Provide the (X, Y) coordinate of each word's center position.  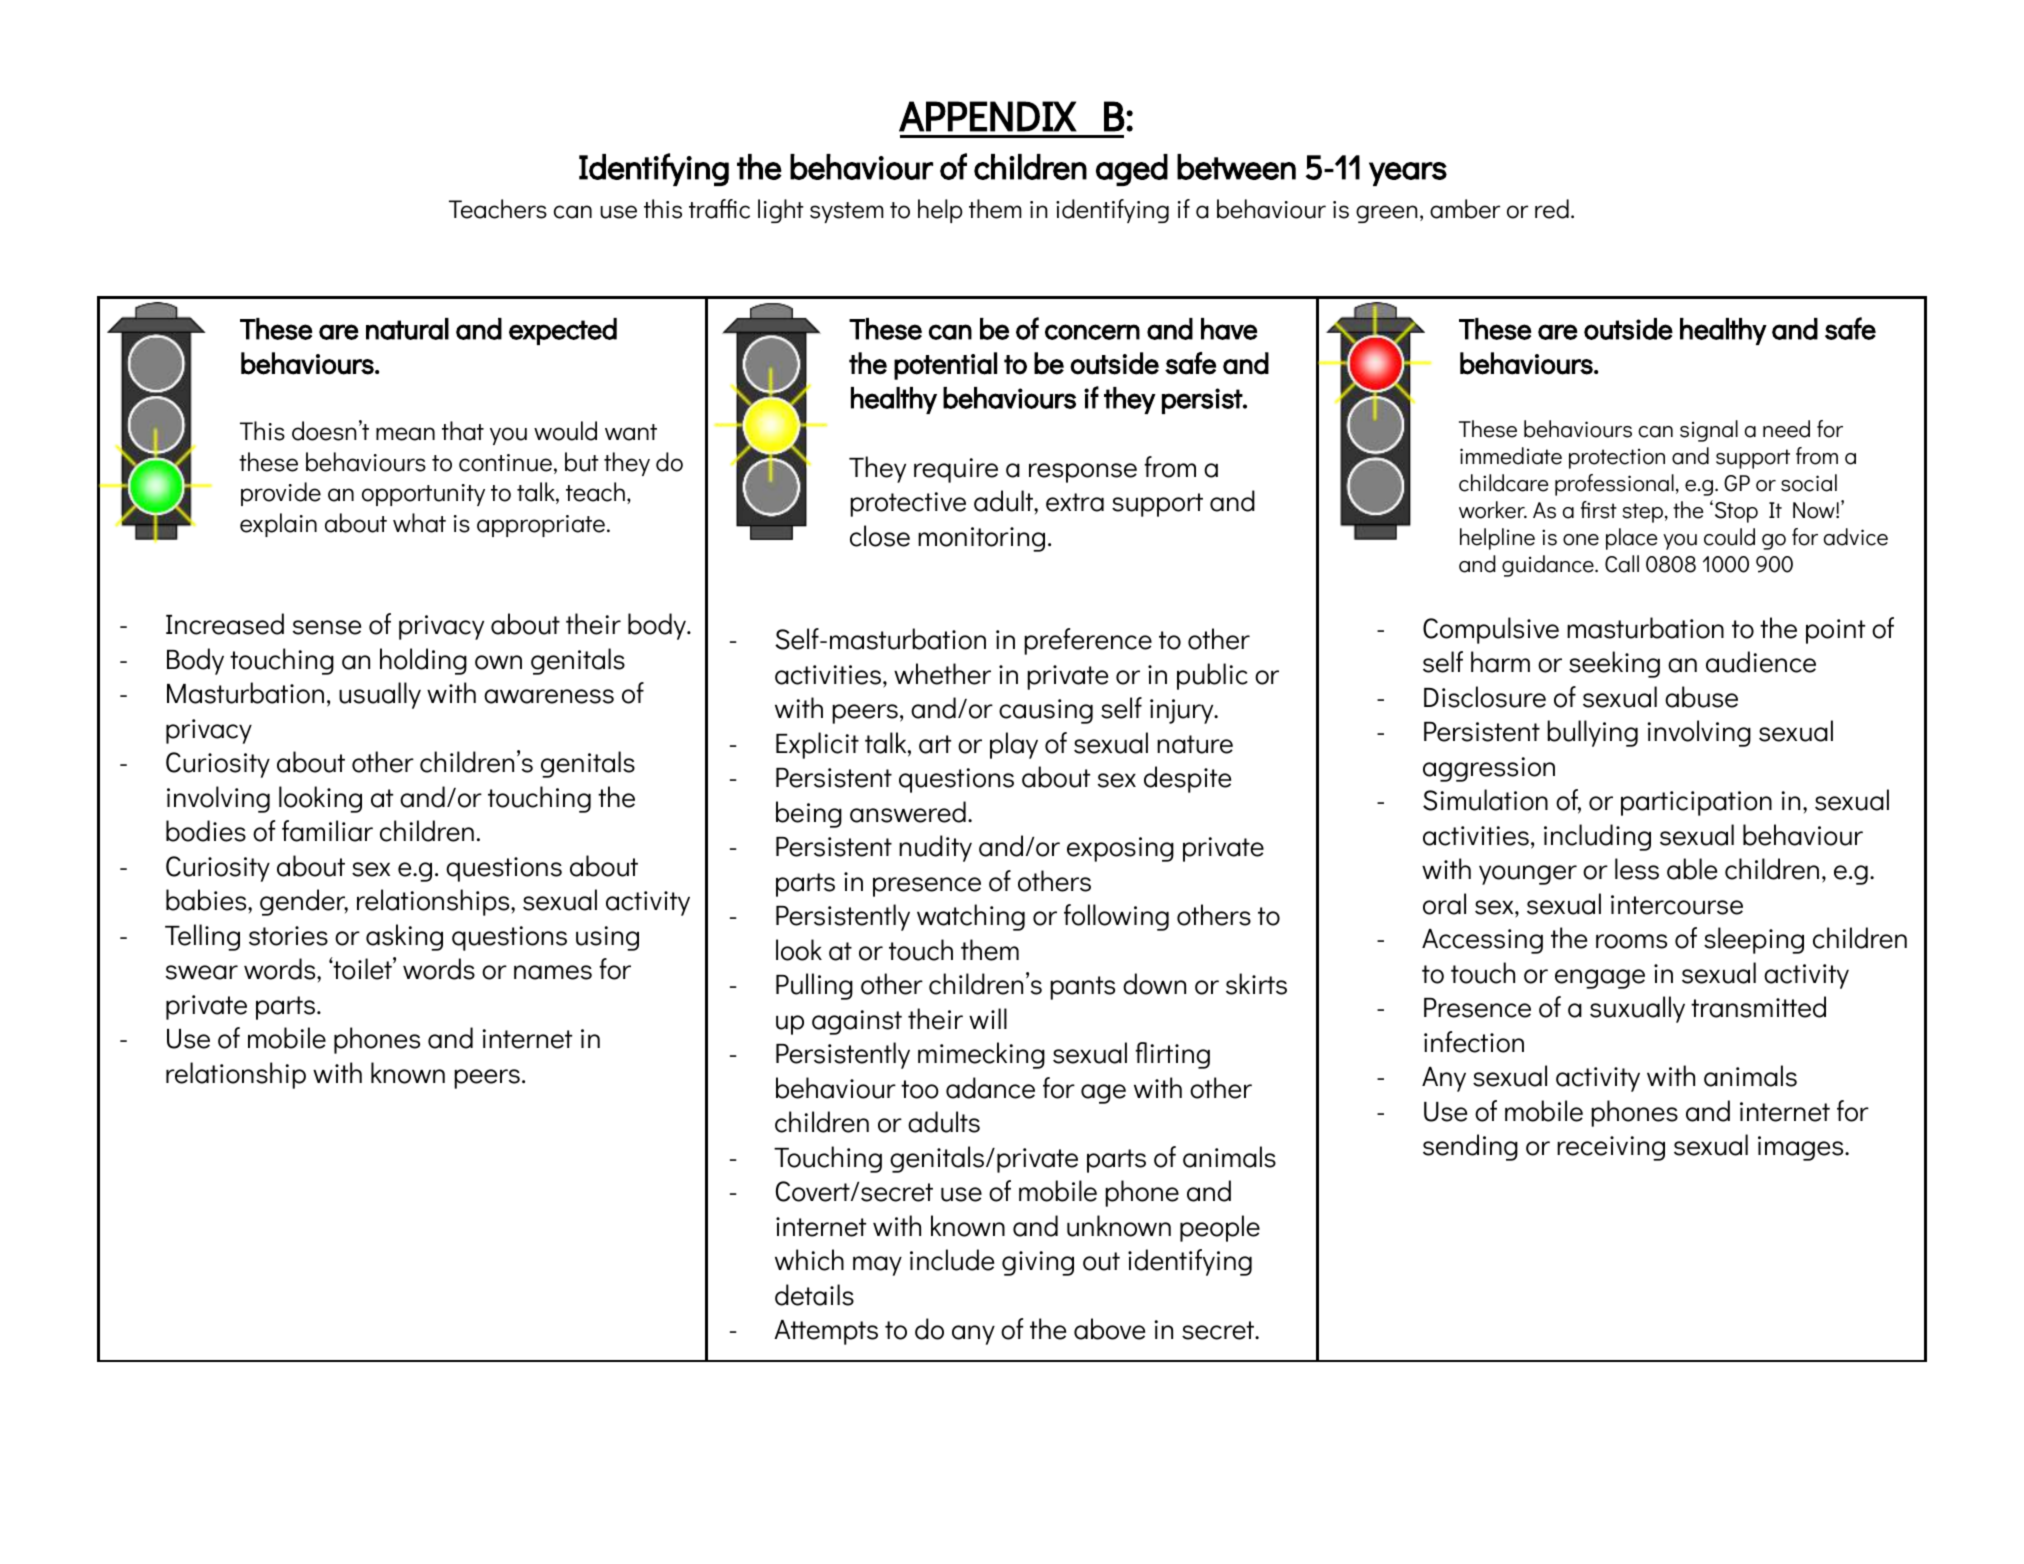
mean (405, 434)
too (920, 1089)
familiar (327, 831)
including (1597, 837)
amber (1465, 209)
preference (1088, 641)
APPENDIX (988, 116)
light (781, 211)
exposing (1120, 849)
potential (945, 366)
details (814, 1295)
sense (327, 627)
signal (1709, 431)
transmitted (1758, 1007)
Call (1622, 564)
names (553, 972)
